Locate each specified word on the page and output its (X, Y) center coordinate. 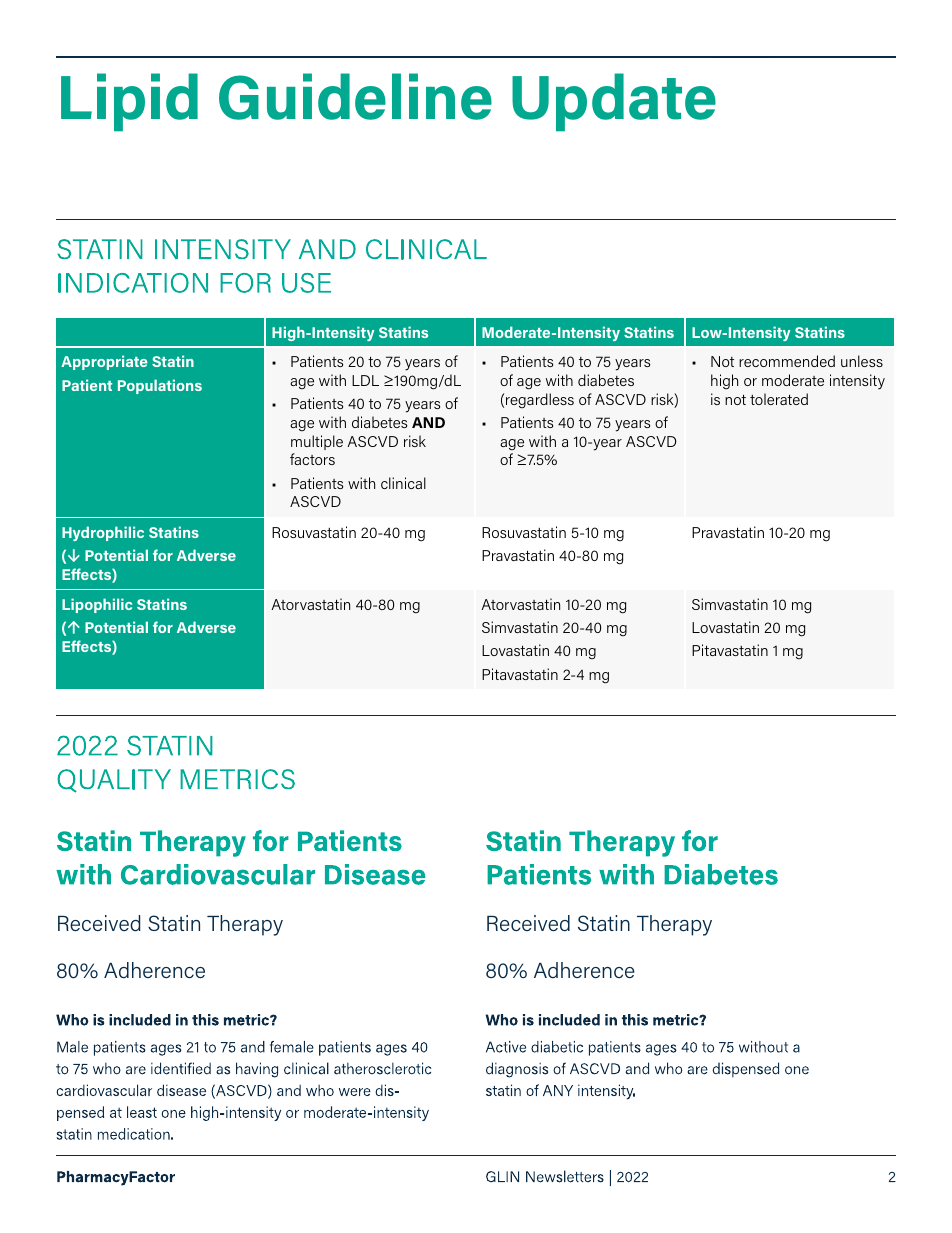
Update (614, 102)
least (142, 1112)
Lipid (129, 102)
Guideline (355, 96)
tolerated (779, 399)
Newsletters (565, 1176)
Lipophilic (97, 605)
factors (312, 459)
